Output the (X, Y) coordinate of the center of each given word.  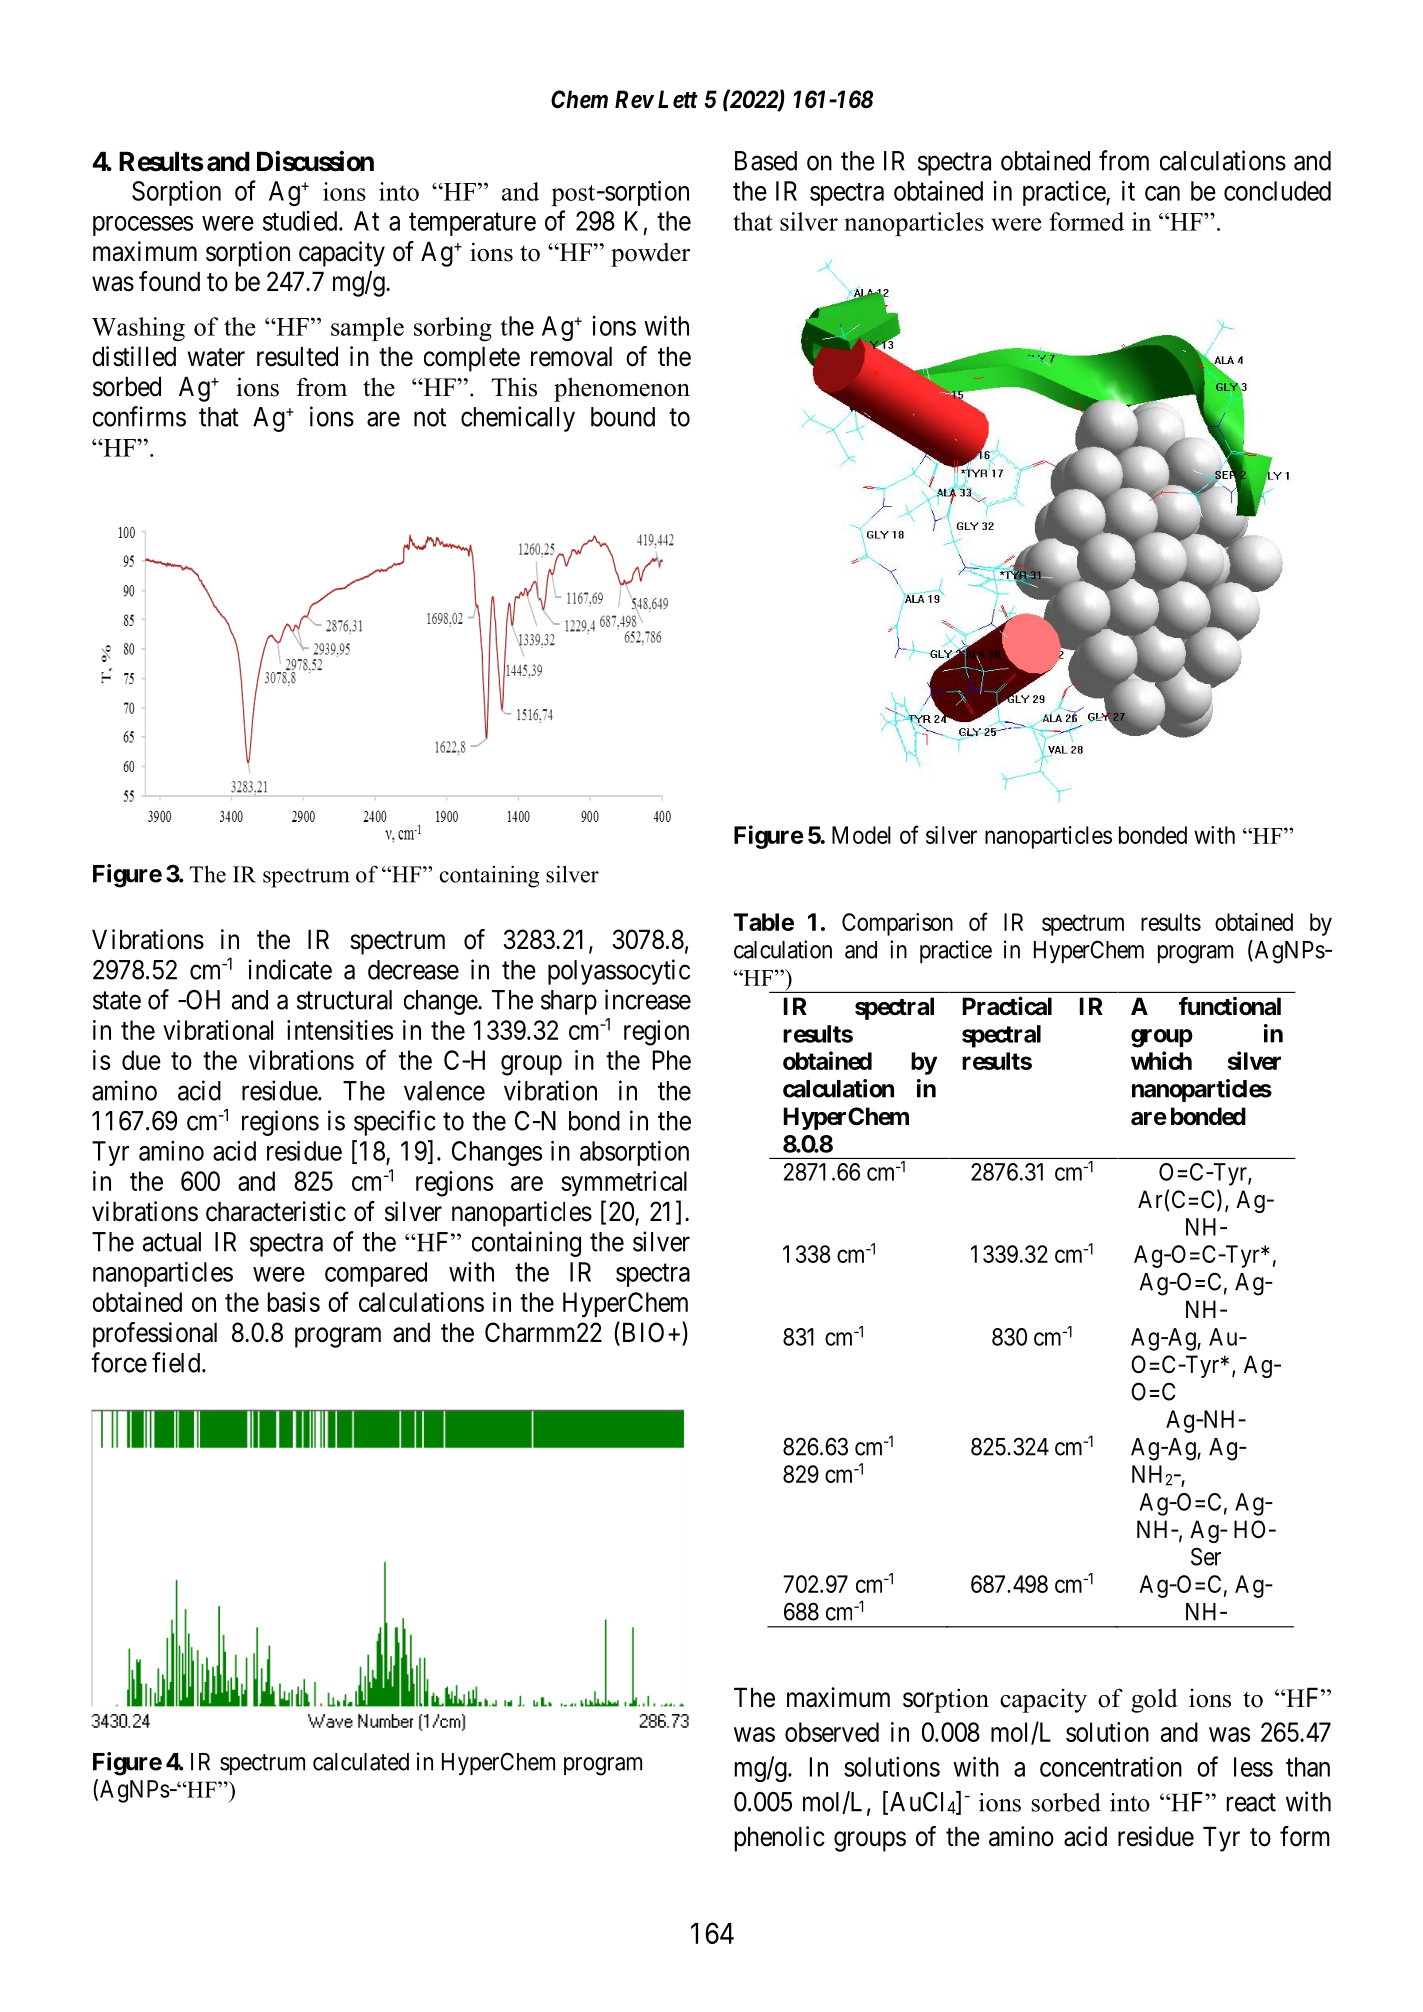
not (430, 417)
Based (766, 161)
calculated (361, 1762)
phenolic (780, 1839)
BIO (641, 1333)
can (1162, 193)
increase (648, 999)
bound (623, 417)
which (1161, 1060)
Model (861, 835)
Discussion (315, 161)
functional (1230, 1006)
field (177, 1362)
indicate (290, 969)
